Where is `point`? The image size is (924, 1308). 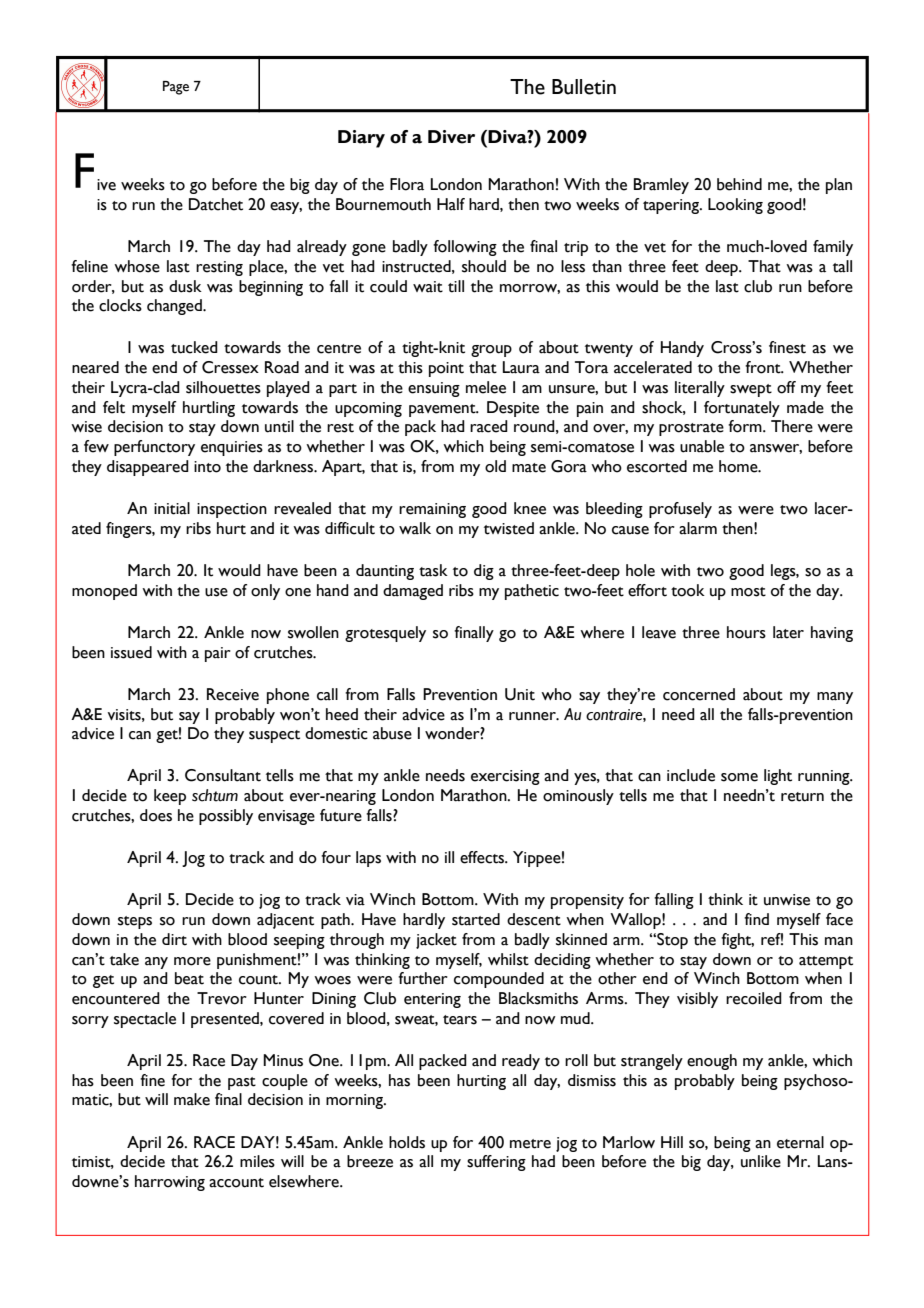
point is located at coordinates (446, 369).
